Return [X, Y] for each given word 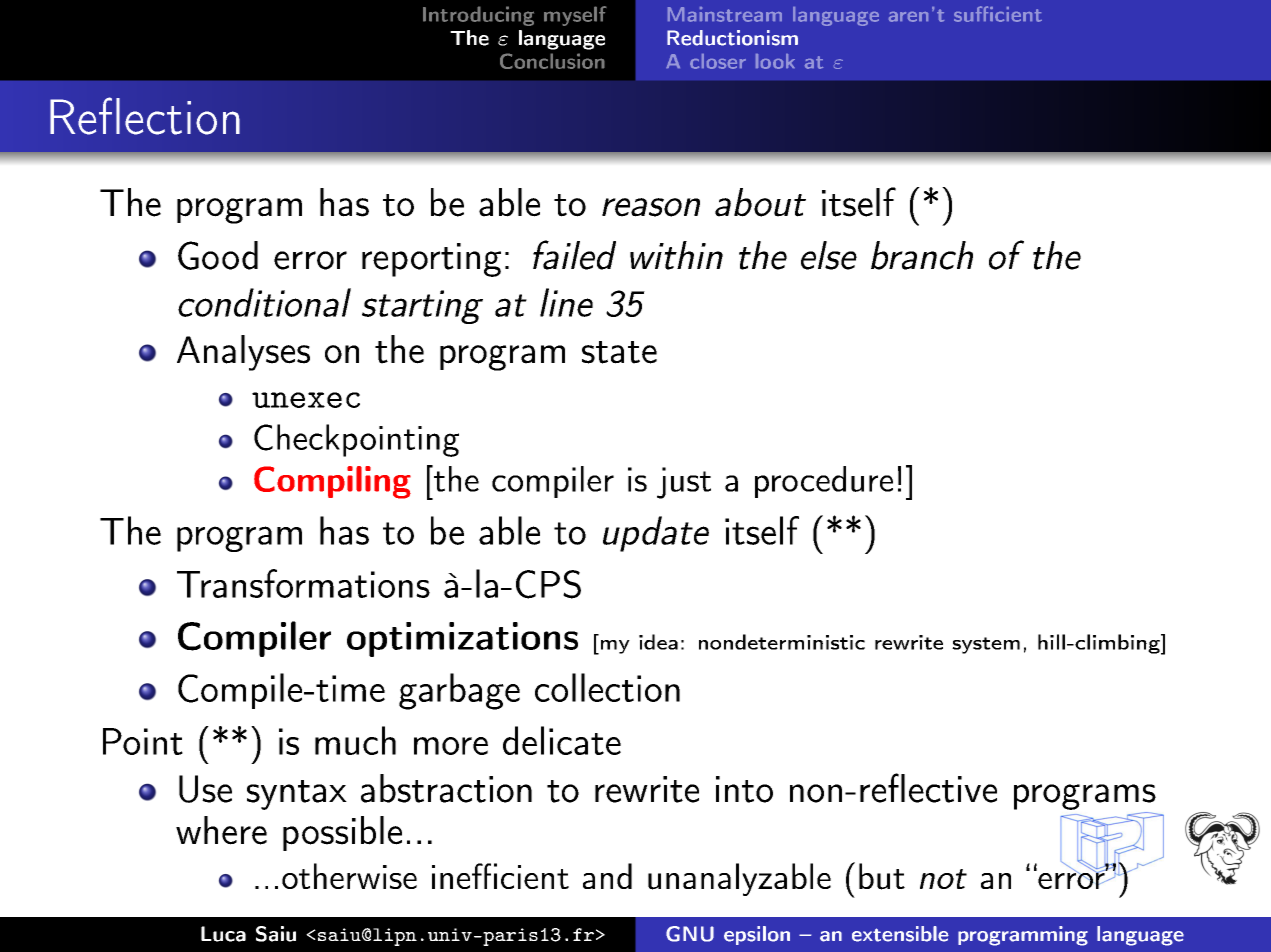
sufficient [998, 14]
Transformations [303, 583]
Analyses [243, 353]
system [986, 645]
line [566, 302]
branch [922, 255]
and [607, 876]
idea [658, 642]
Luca [223, 934]
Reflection [145, 116]
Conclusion [552, 61]
